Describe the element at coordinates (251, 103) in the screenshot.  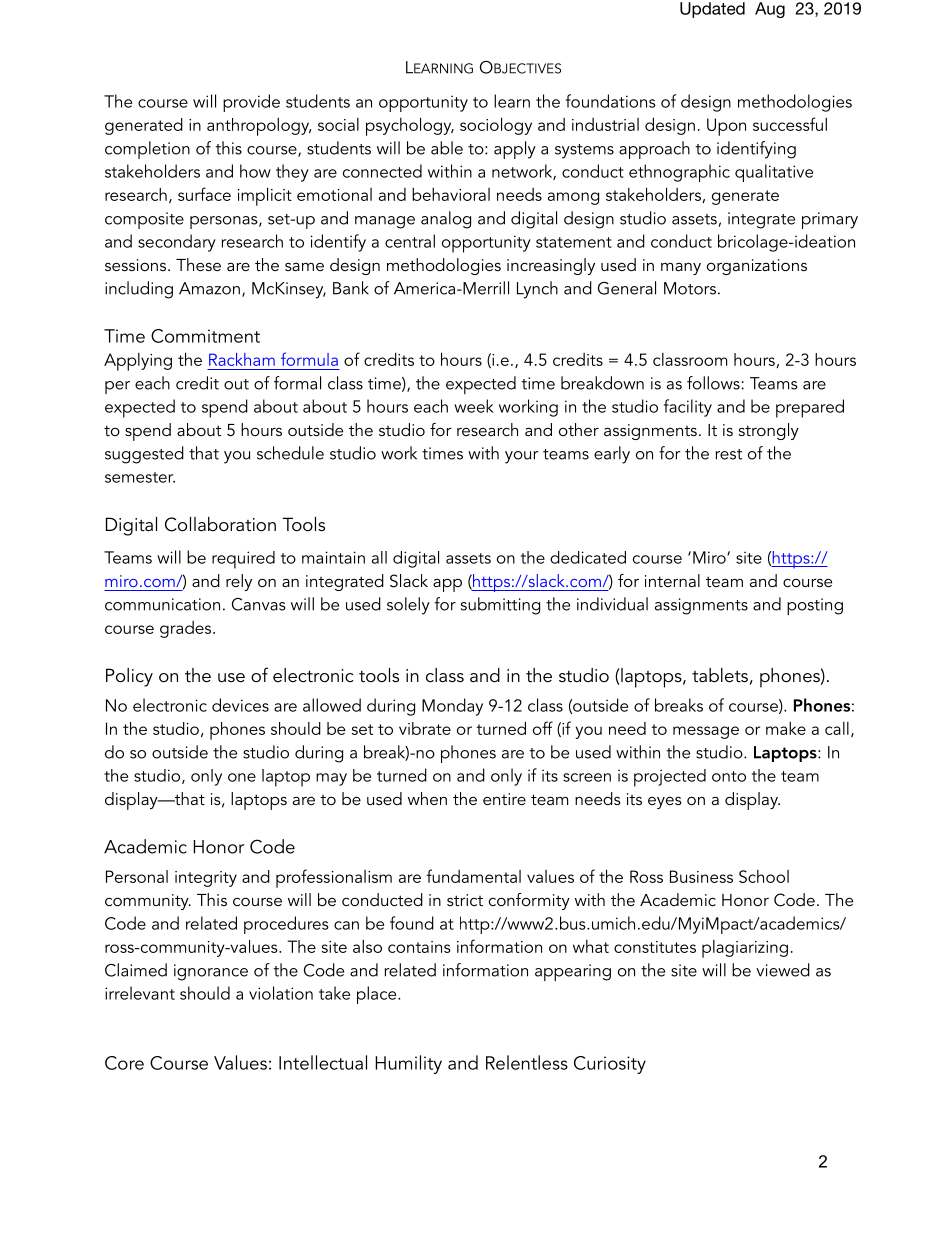
I see `provide` at that location.
